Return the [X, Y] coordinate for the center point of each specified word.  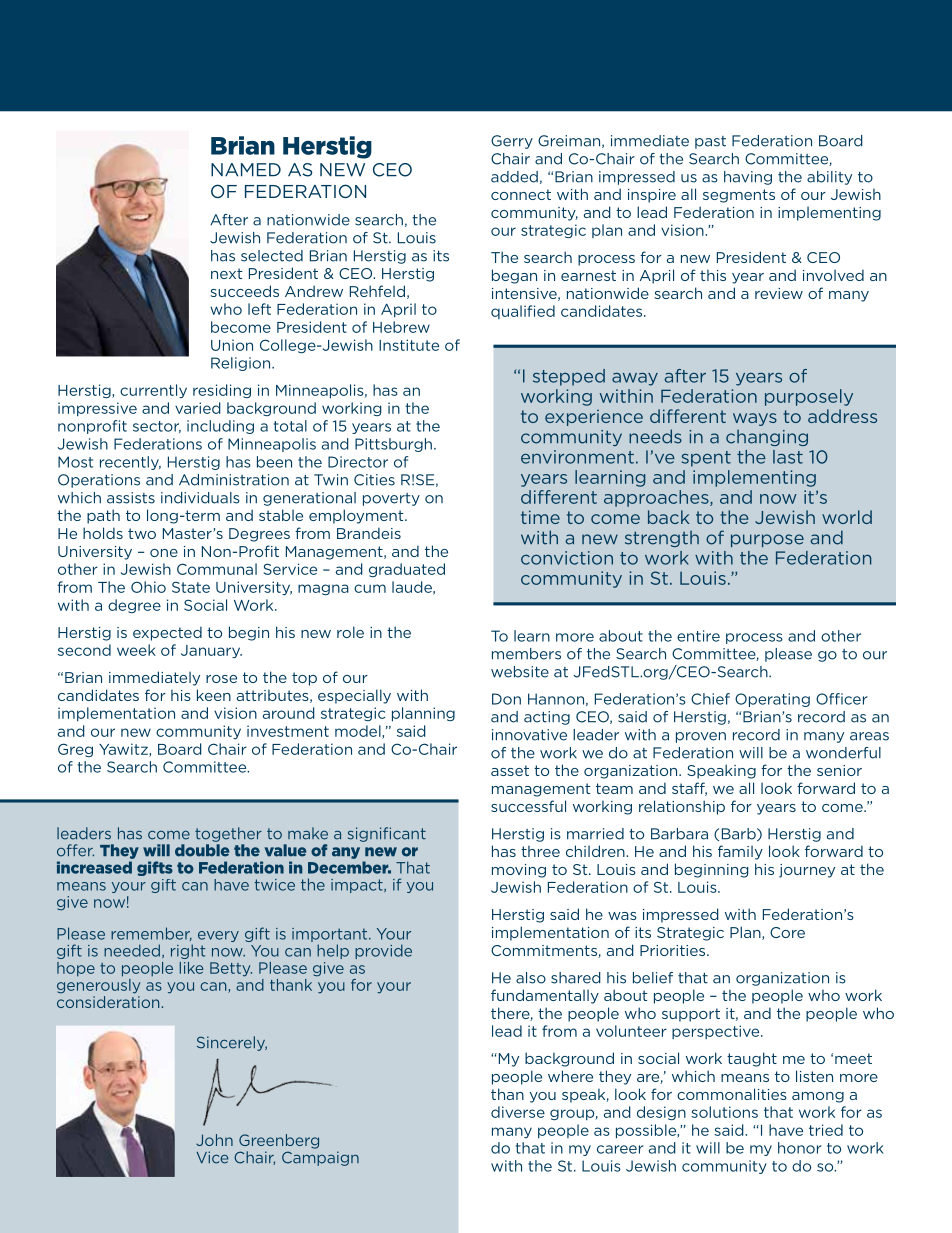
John [214, 1140]
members [526, 654]
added [514, 177]
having [748, 178]
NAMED [246, 170]
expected [167, 633]
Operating [772, 700]
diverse [518, 1112]
